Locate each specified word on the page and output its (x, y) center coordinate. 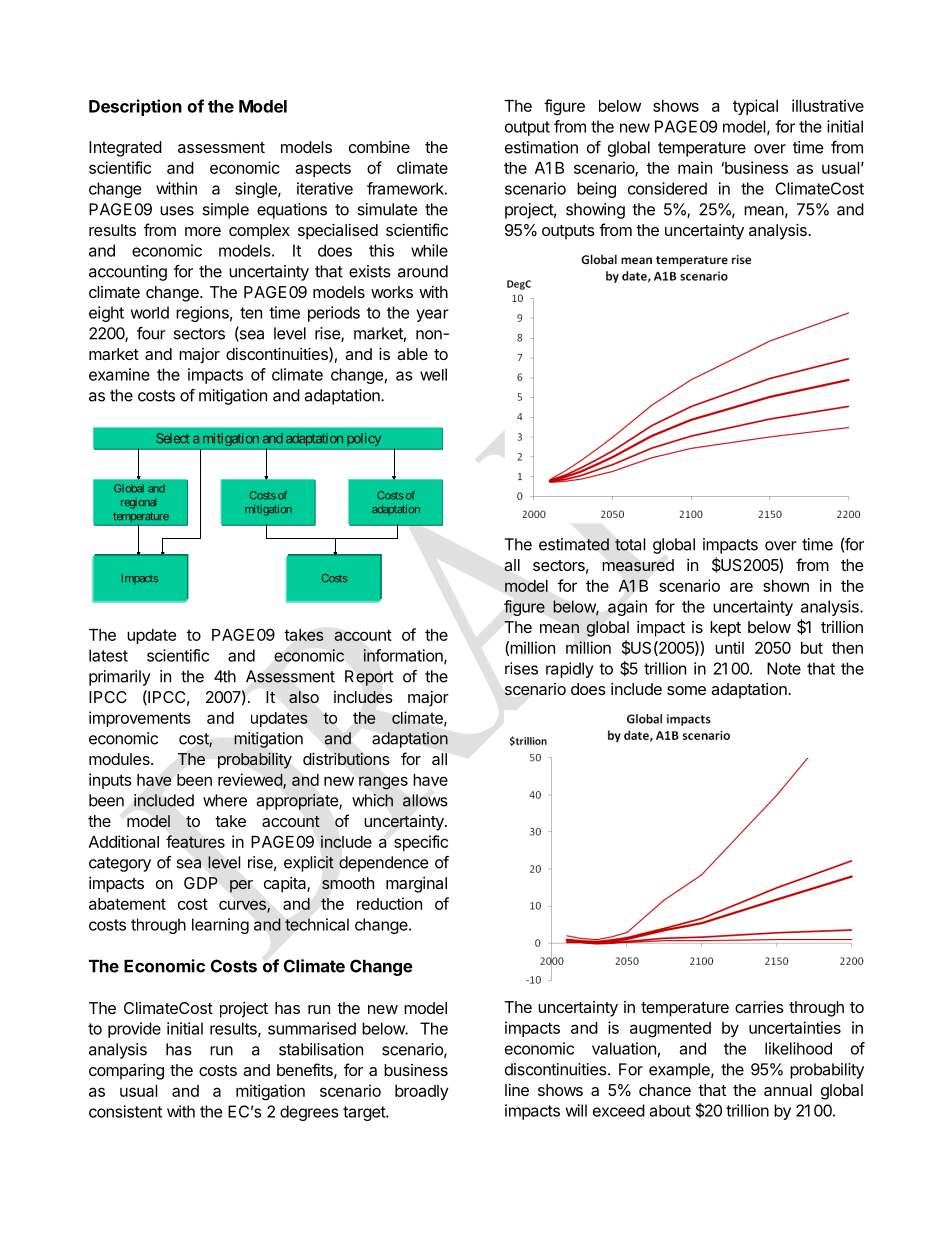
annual (788, 1090)
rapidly (569, 670)
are (741, 587)
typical (755, 107)
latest (108, 655)
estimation (541, 147)
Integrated (125, 149)
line (517, 1090)
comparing (126, 1072)
